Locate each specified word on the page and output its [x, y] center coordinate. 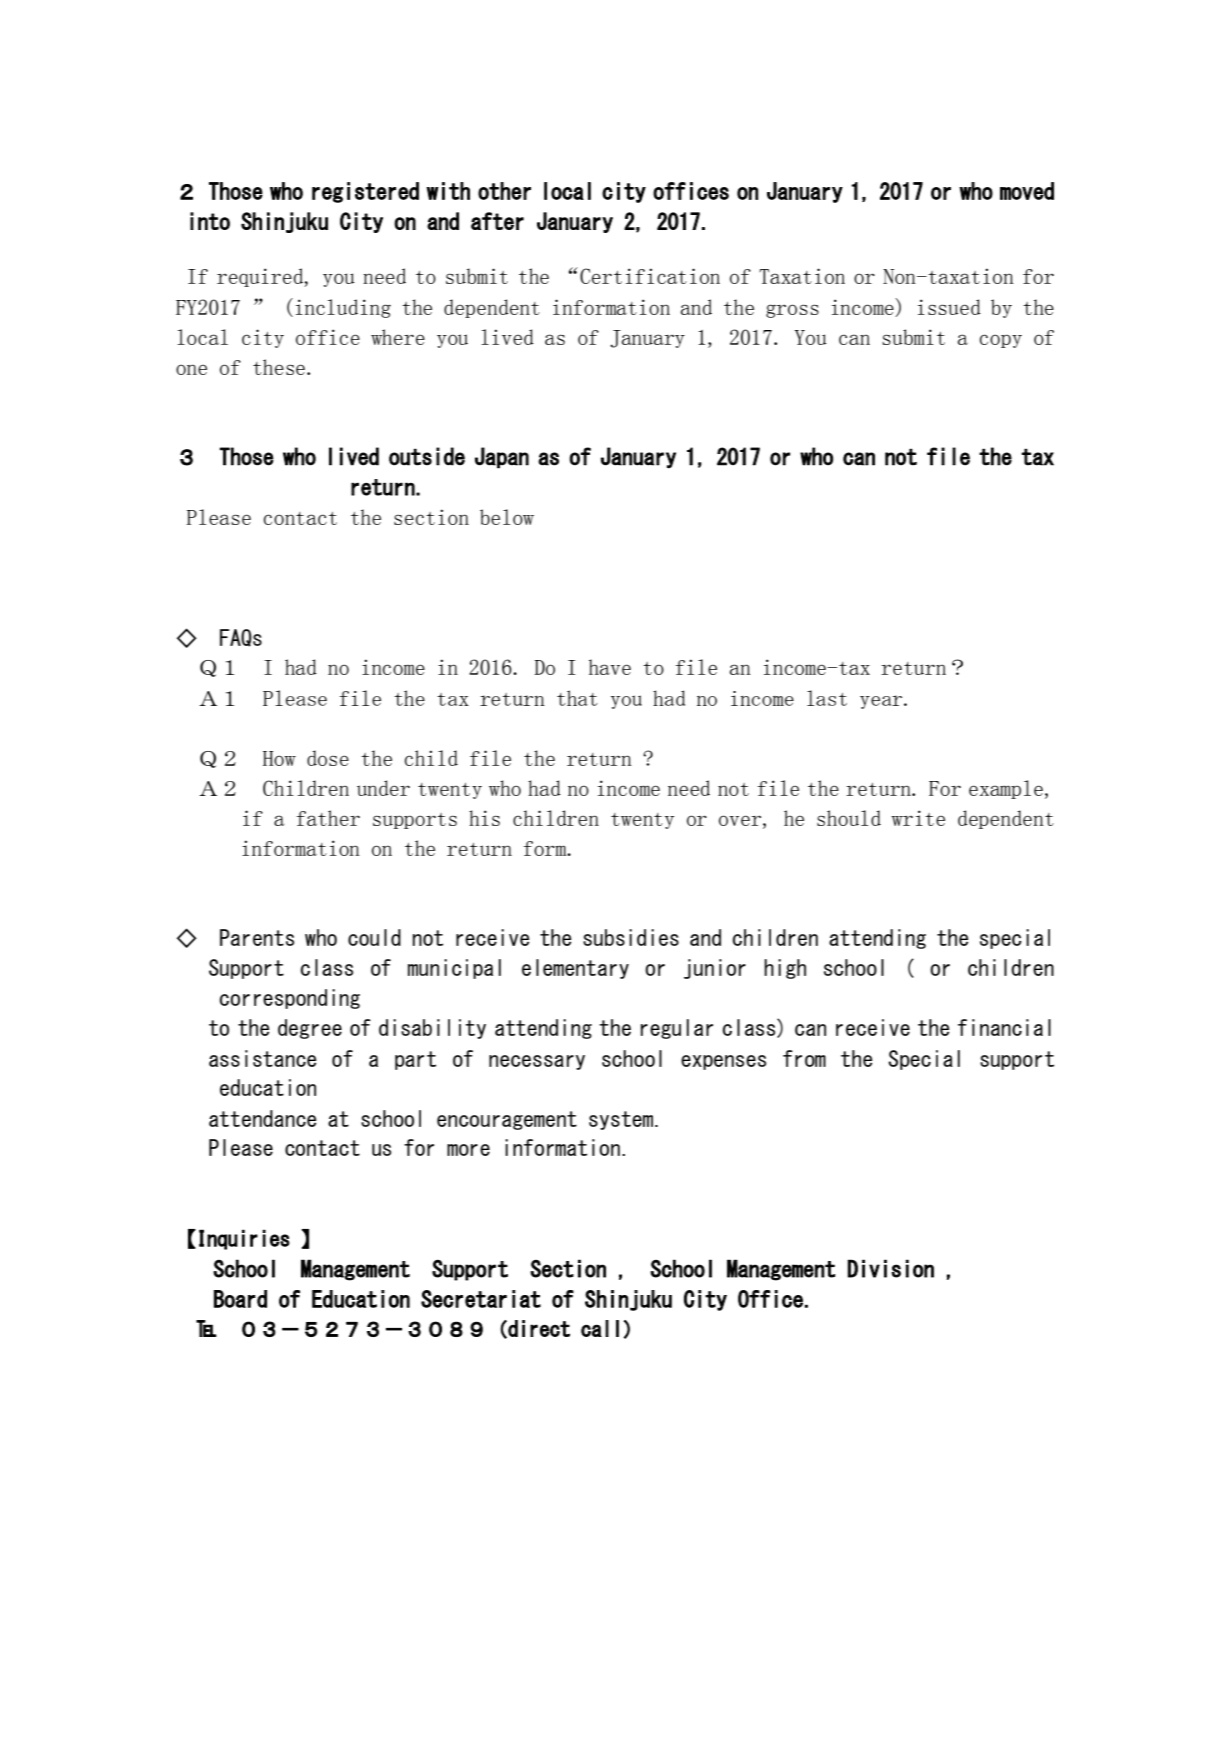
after [497, 221]
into [210, 221]
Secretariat [481, 1299]
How [279, 758]
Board [240, 1299]
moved [1027, 191]
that [577, 698]
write [918, 818]
